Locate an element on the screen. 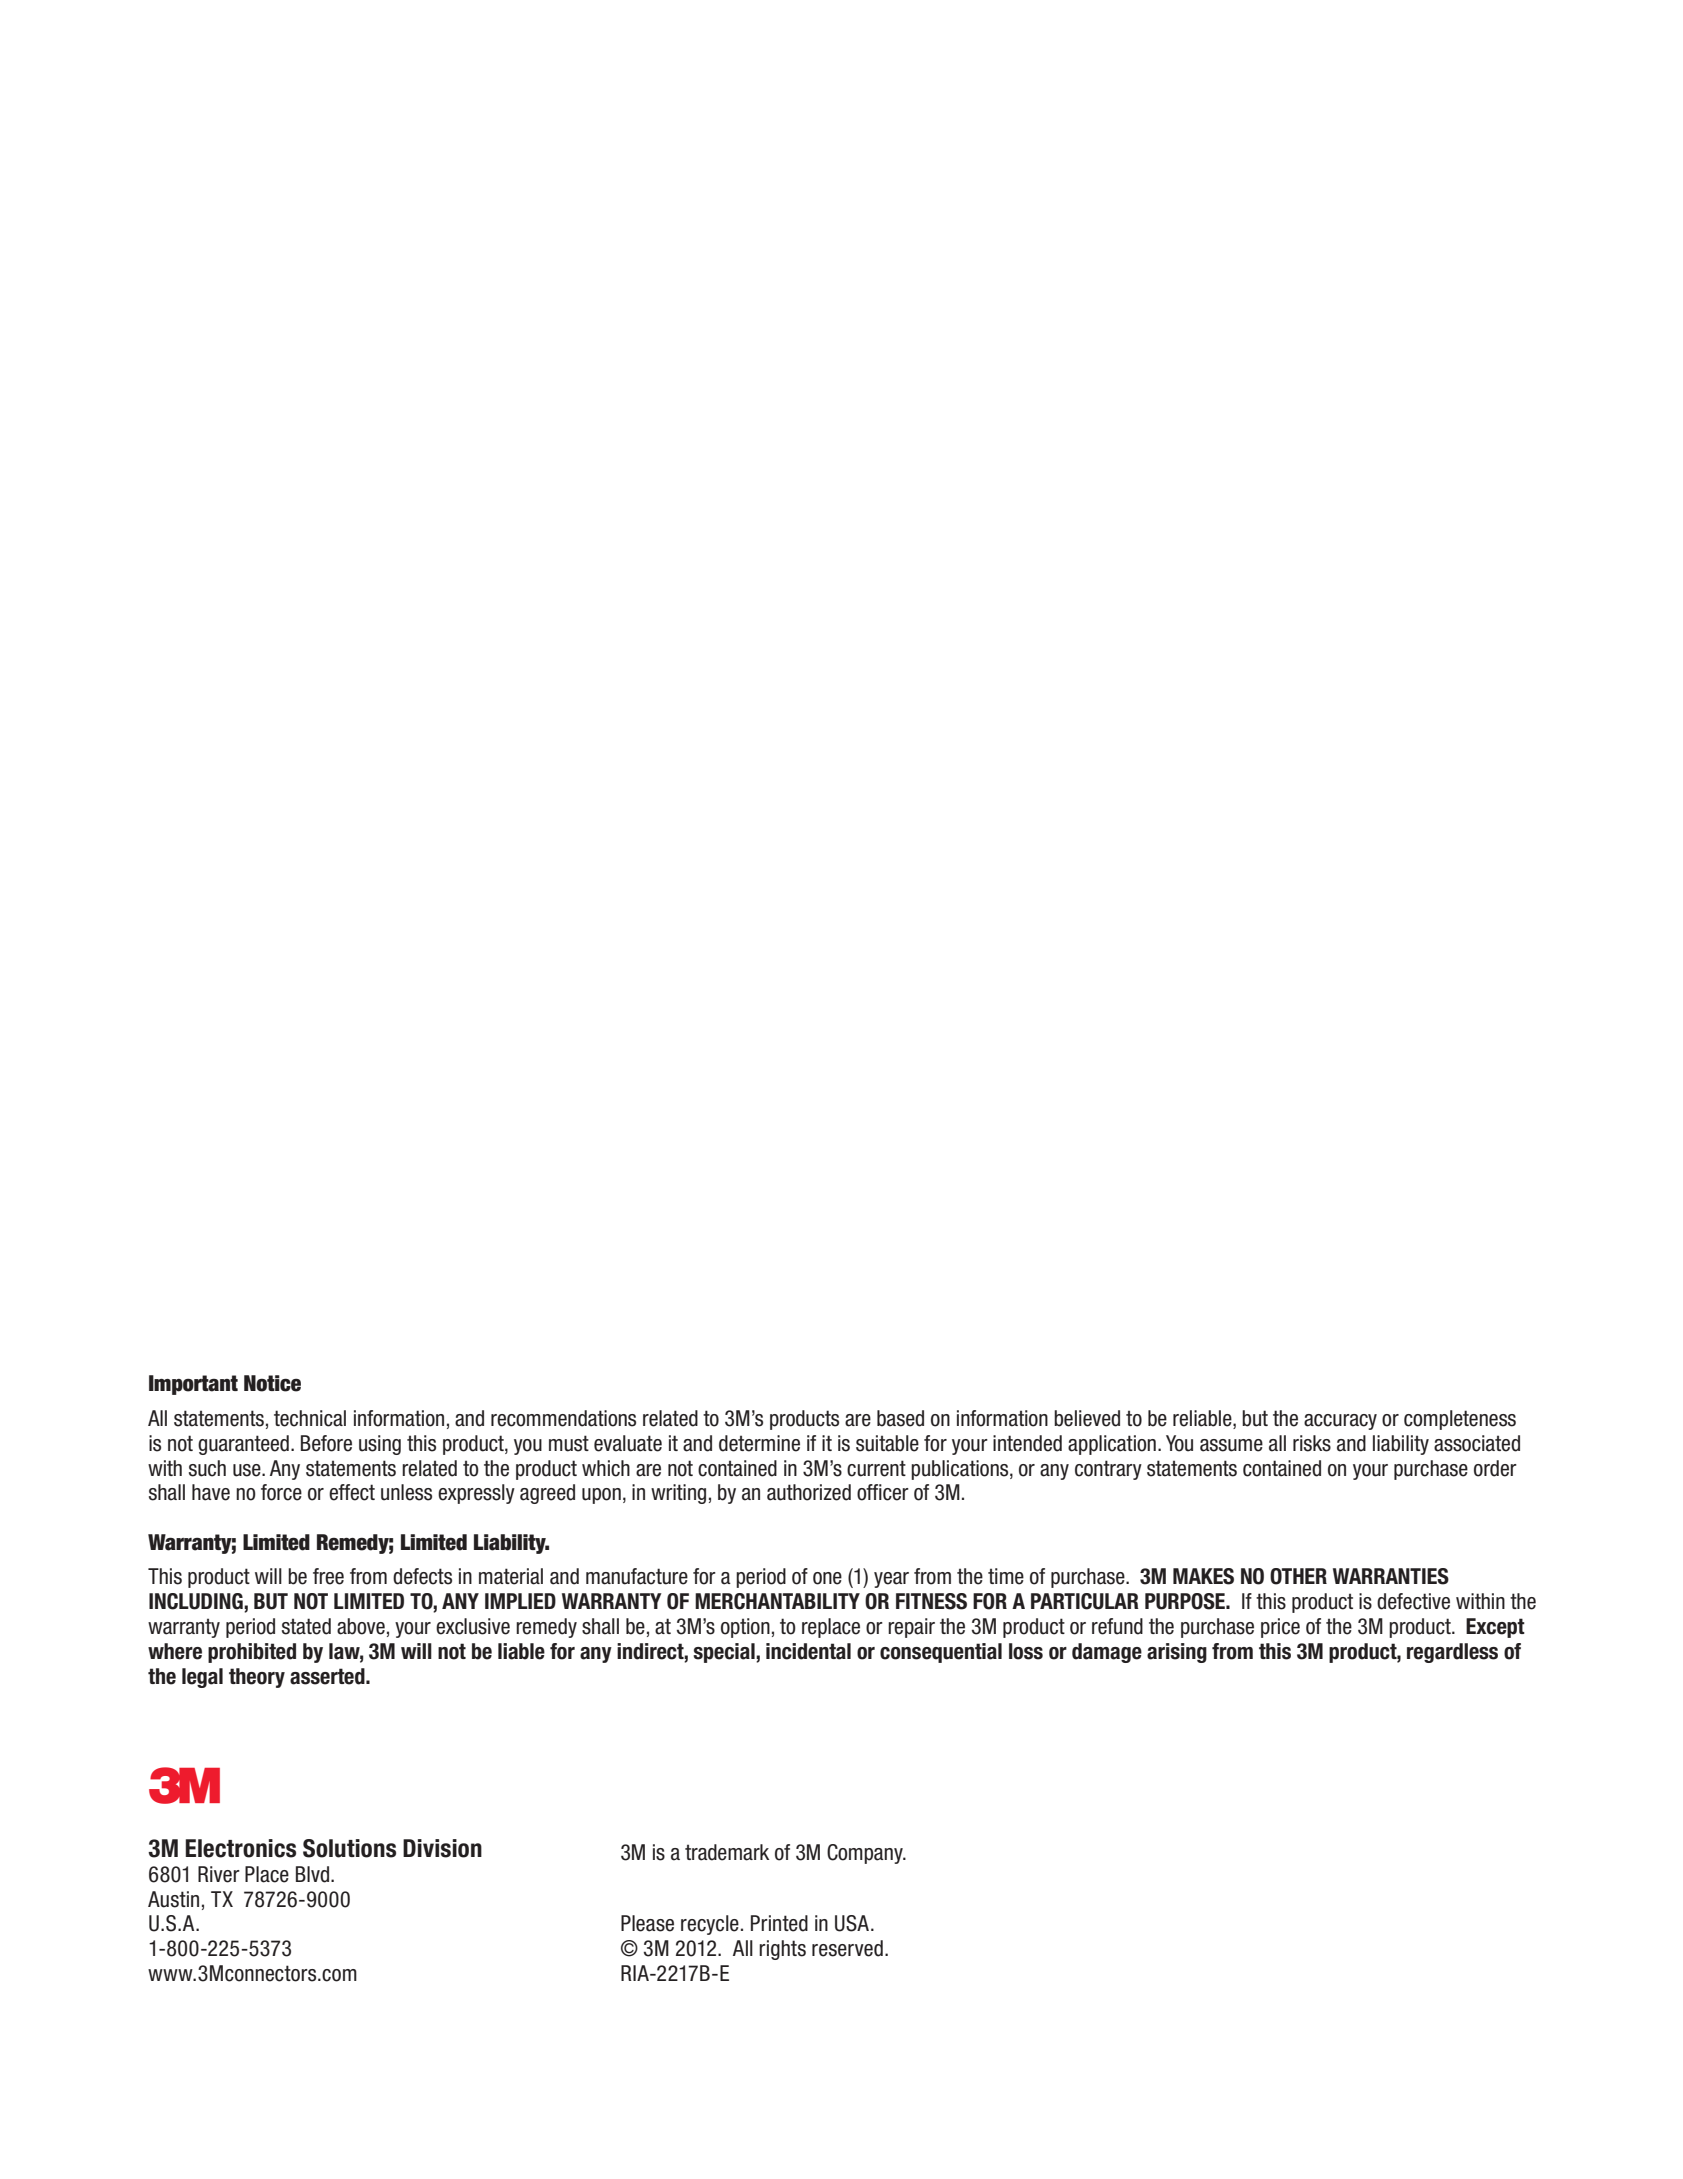 This screenshot has width=1683, height=2179. Austin is located at coordinates (173, 1899).
